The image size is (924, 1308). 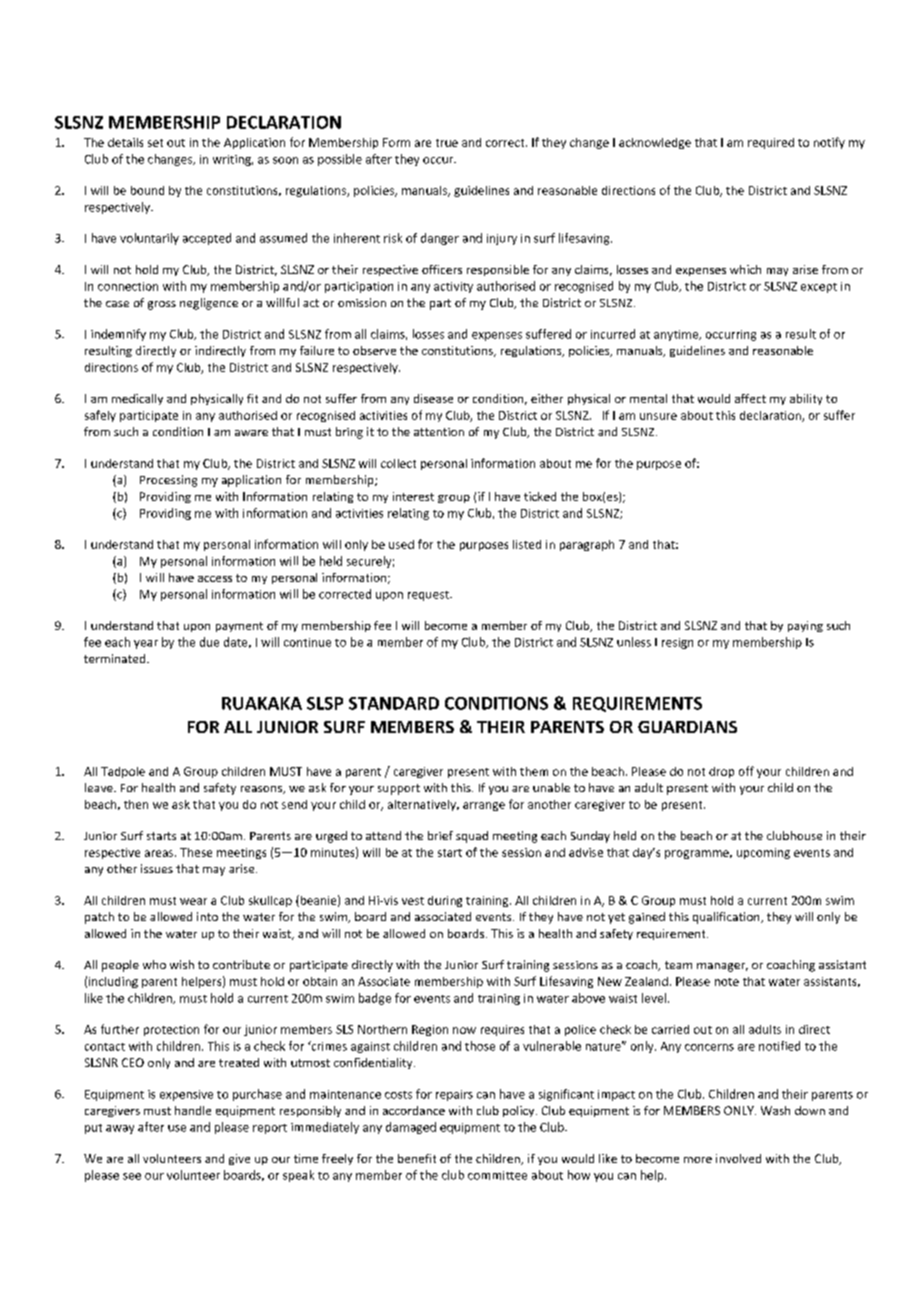 I want to click on required, so click(x=771, y=143).
